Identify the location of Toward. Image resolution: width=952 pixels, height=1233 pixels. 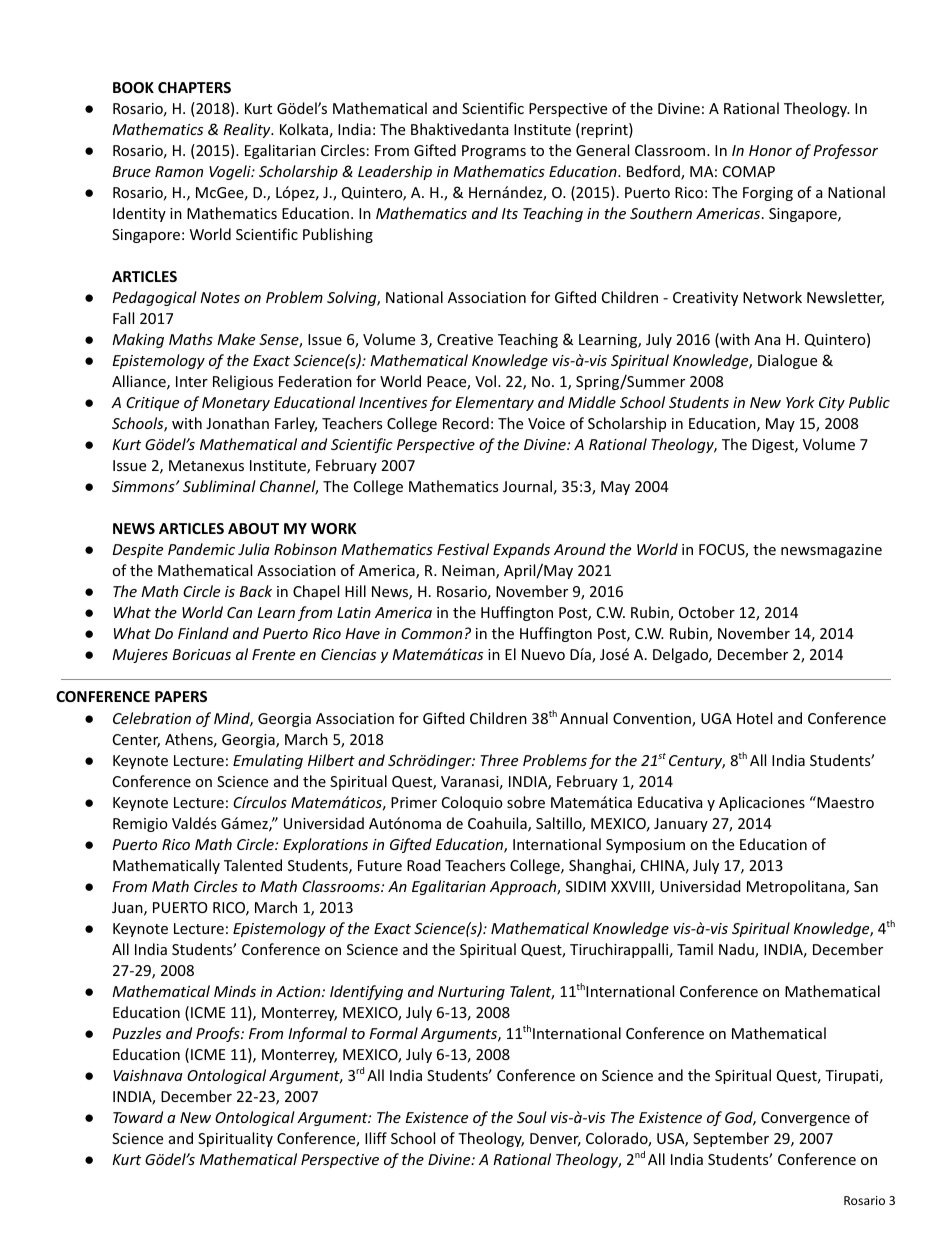
(138, 1117).
